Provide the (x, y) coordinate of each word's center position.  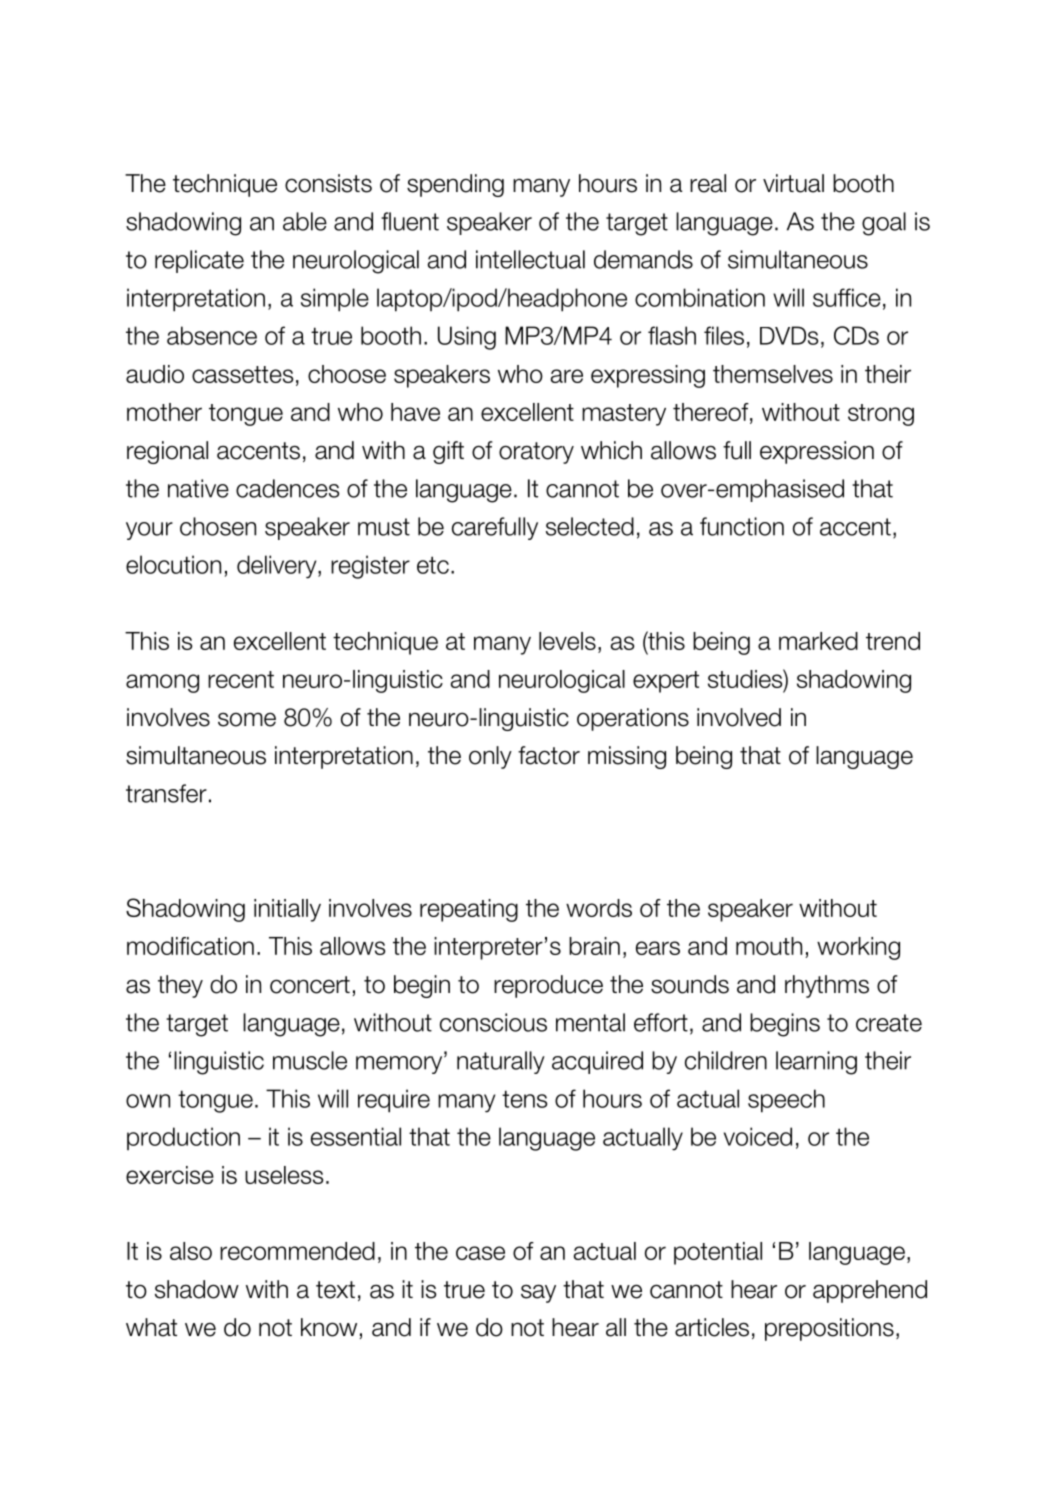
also (191, 1251)
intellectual (530, 259)
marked (818, 641)
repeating (469, 910)
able (305, 221)
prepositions (829, 1329)
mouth (769, 946)
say (538, 1293)
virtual (793, 183)
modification (190, 946)
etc (433, 565)
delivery (278, 567)
